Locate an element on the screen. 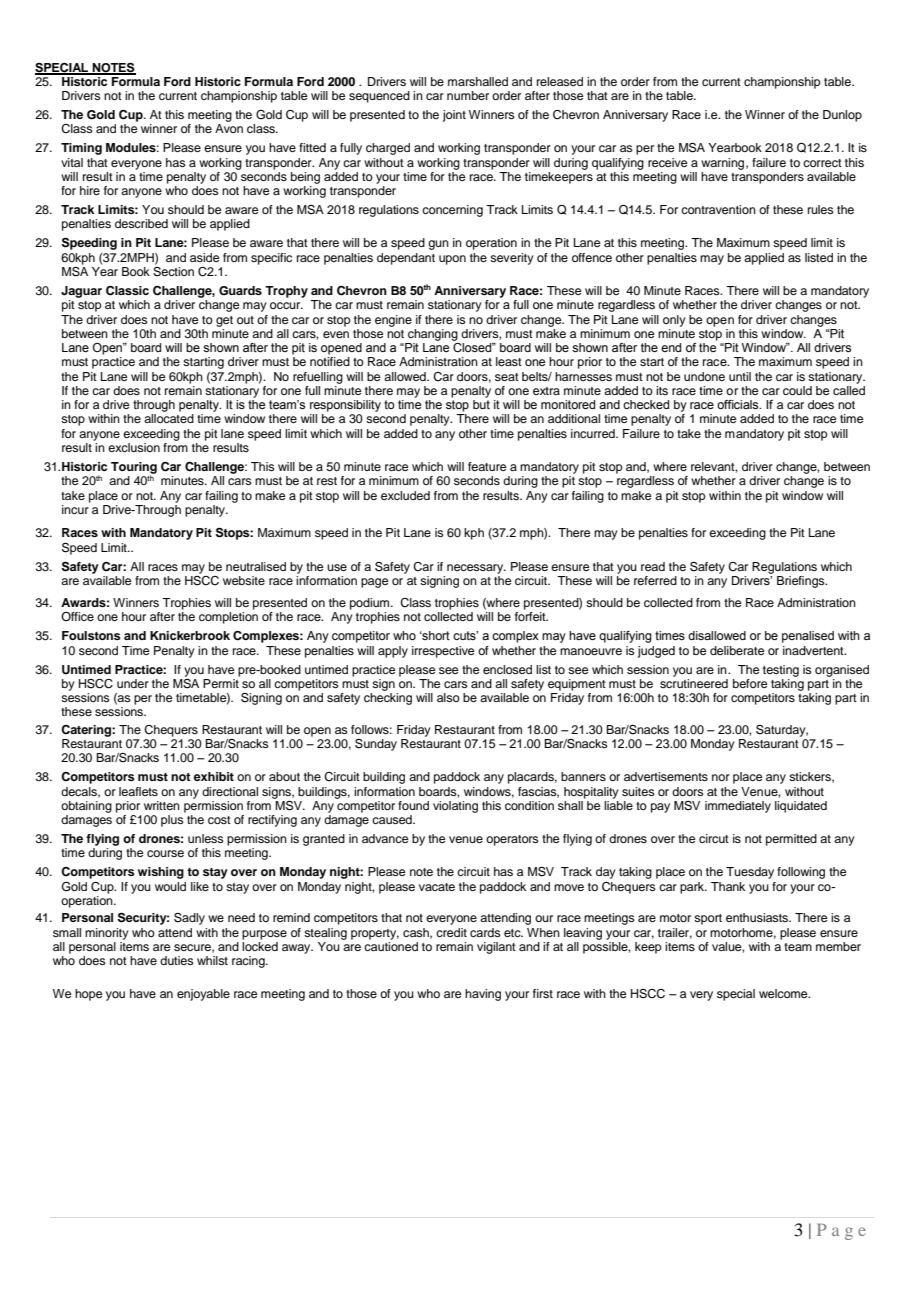 This screenshot has width=924, height=1307. Briefings is located at coordinates (802, 582).
